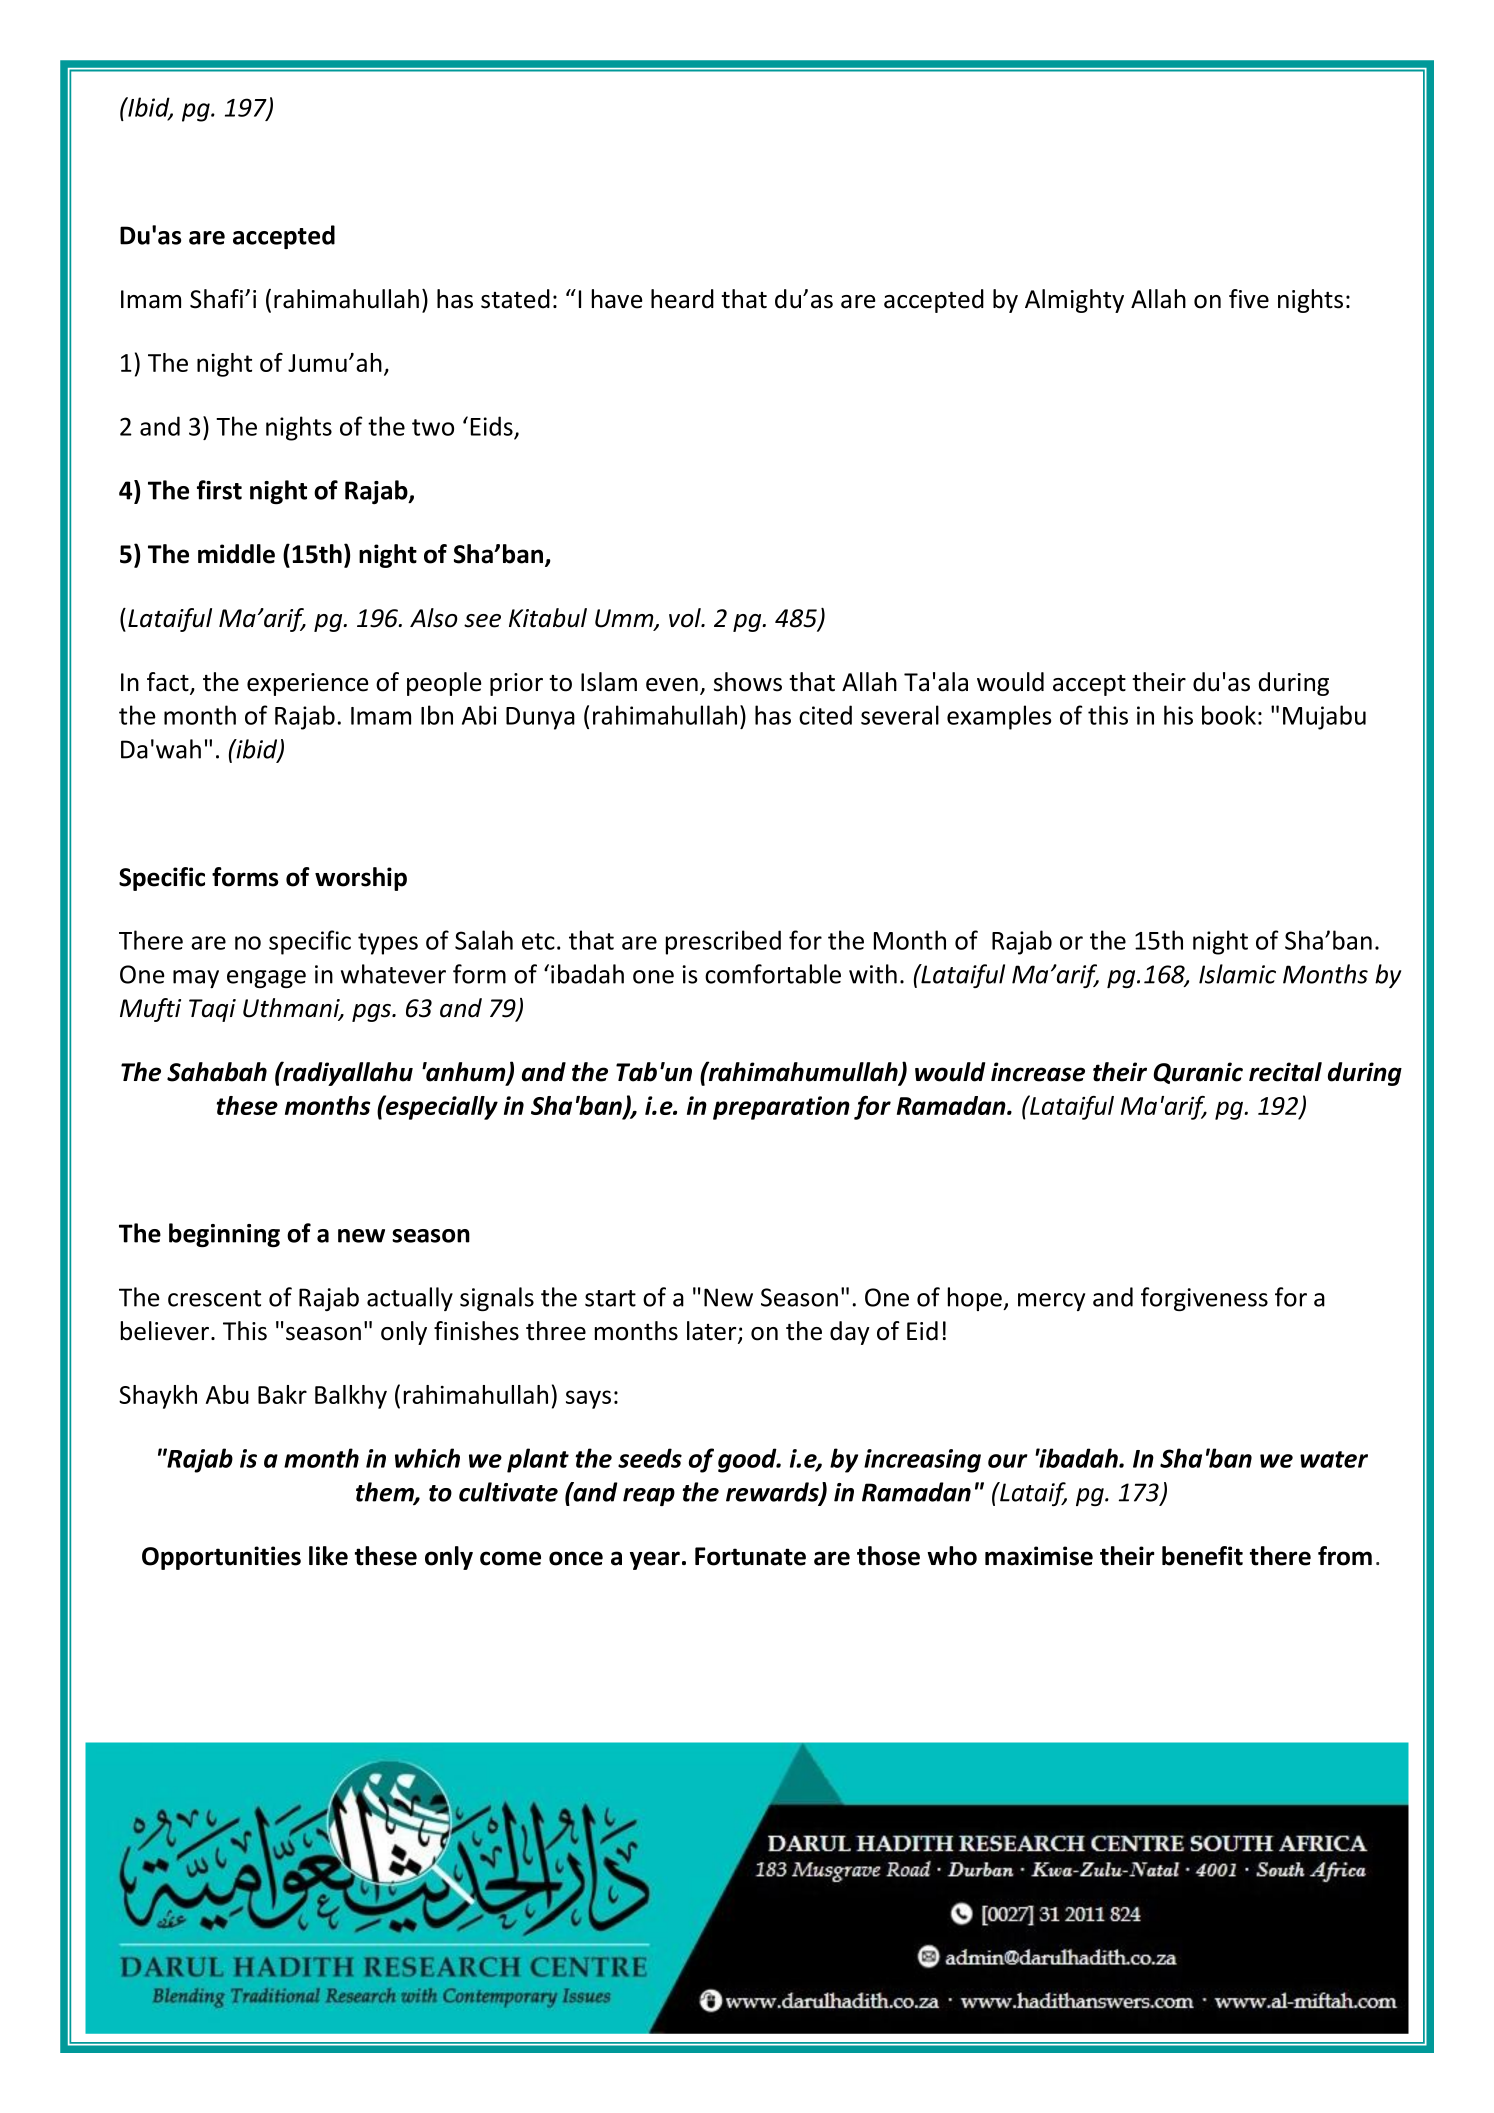 Image resolution: width=1494 pixels, height=2113 pixels. I want to click on heard, so click(682, 299).
